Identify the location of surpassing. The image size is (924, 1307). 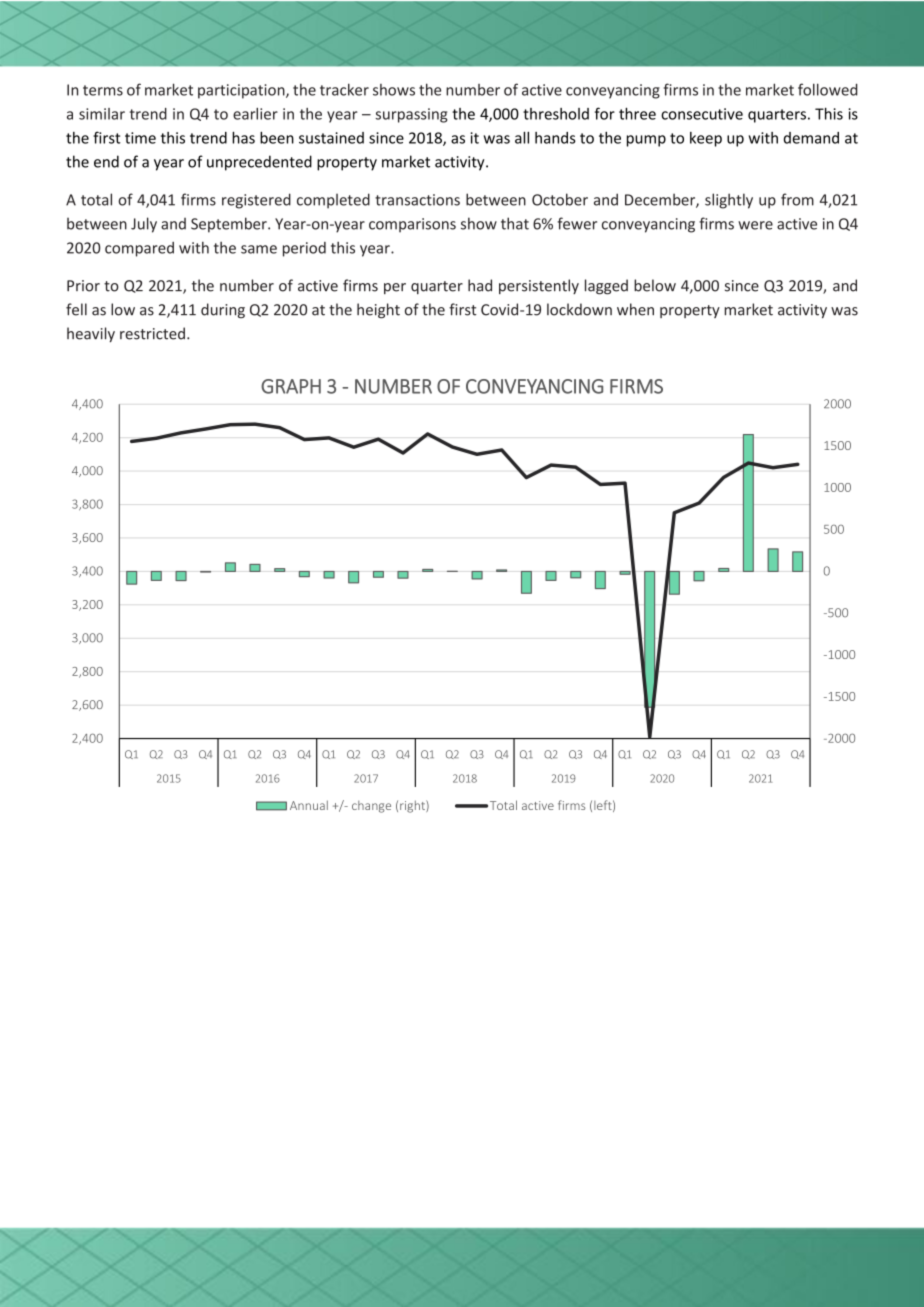
(411, 115).
